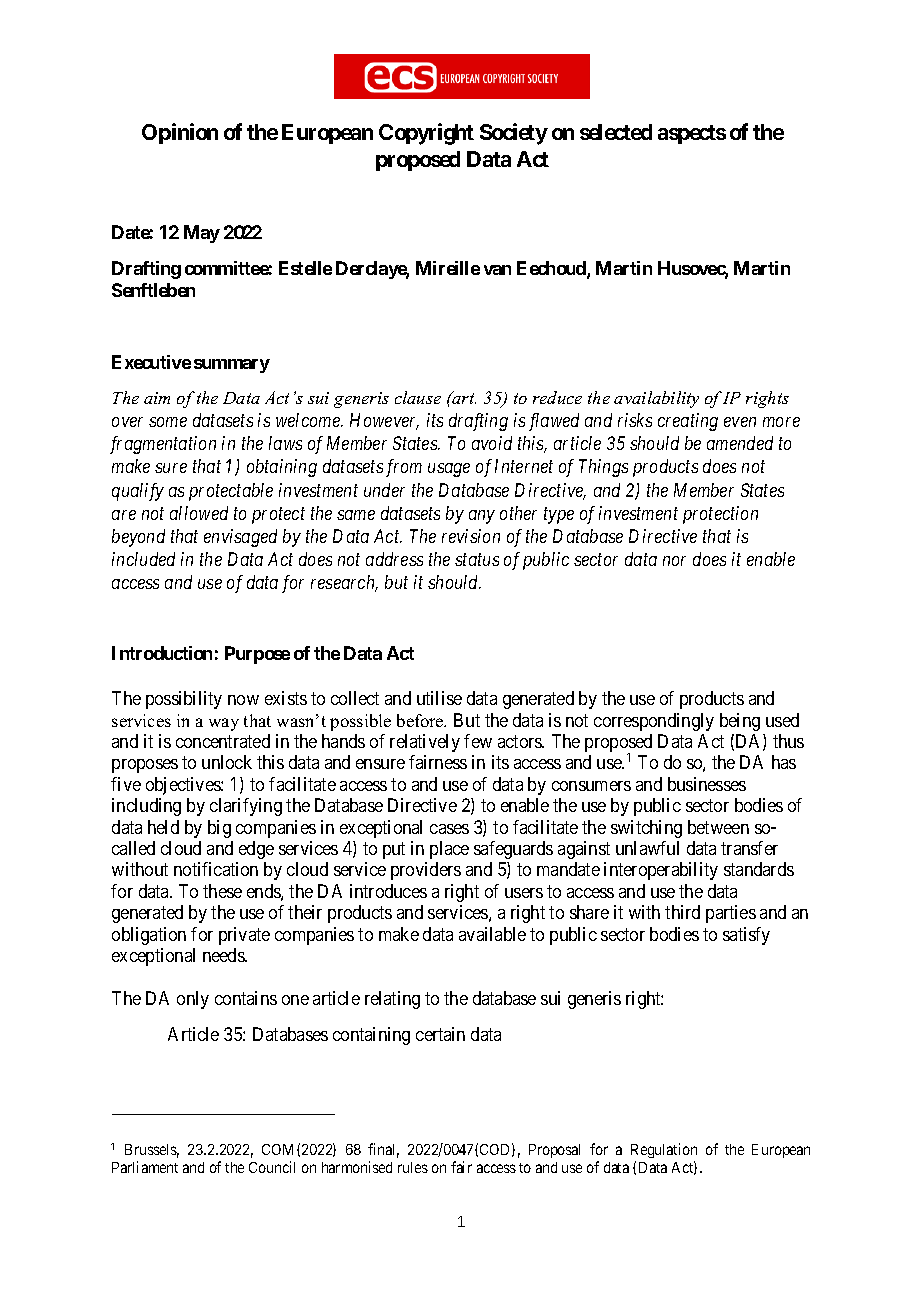 The image size is (924, 1308). Describe the element at coordinates (514, 134) in the page. I see `Society` at that location.
